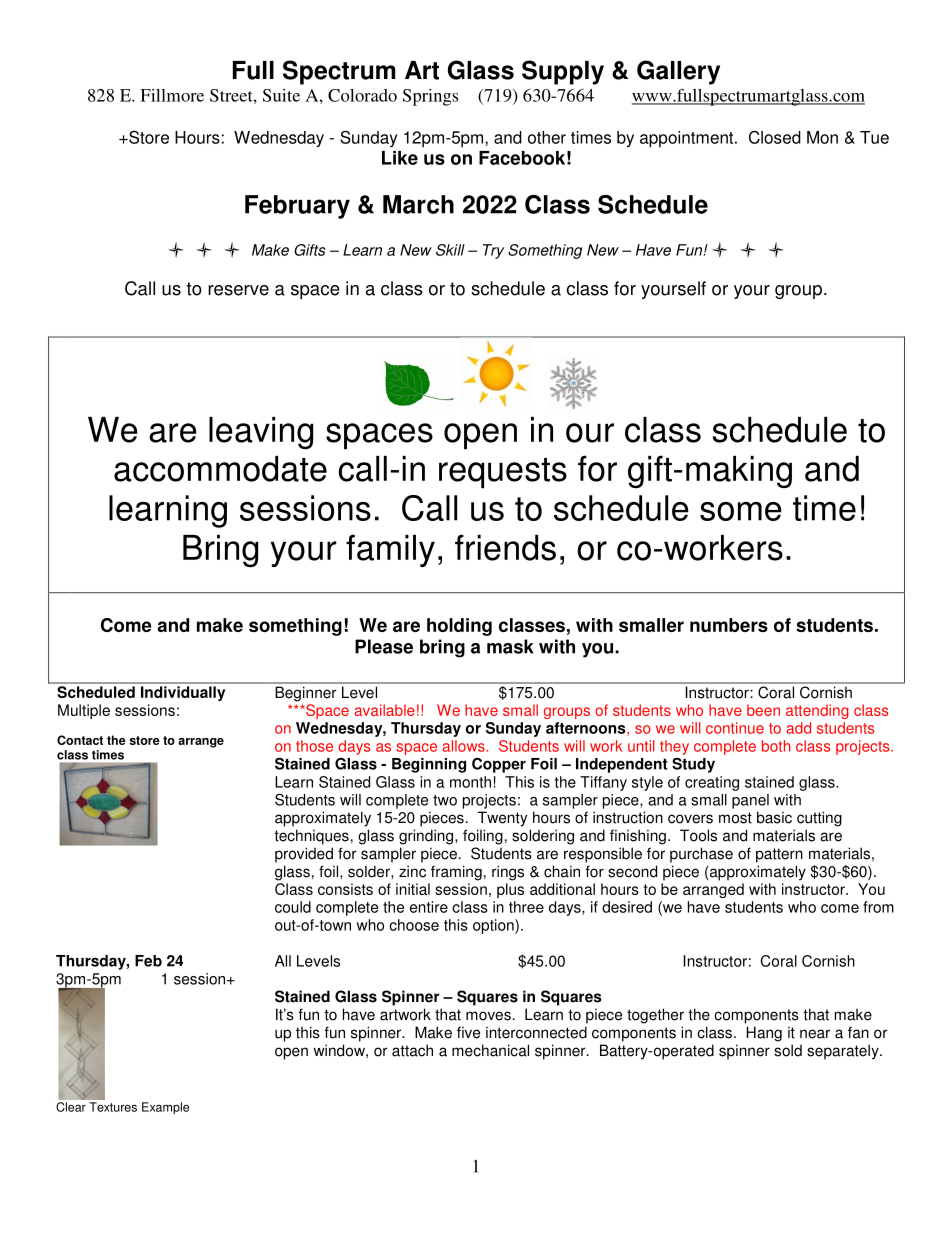  Describe the element at coordinates (775, 137) in the screenshot. I see `Closed` at that location.
